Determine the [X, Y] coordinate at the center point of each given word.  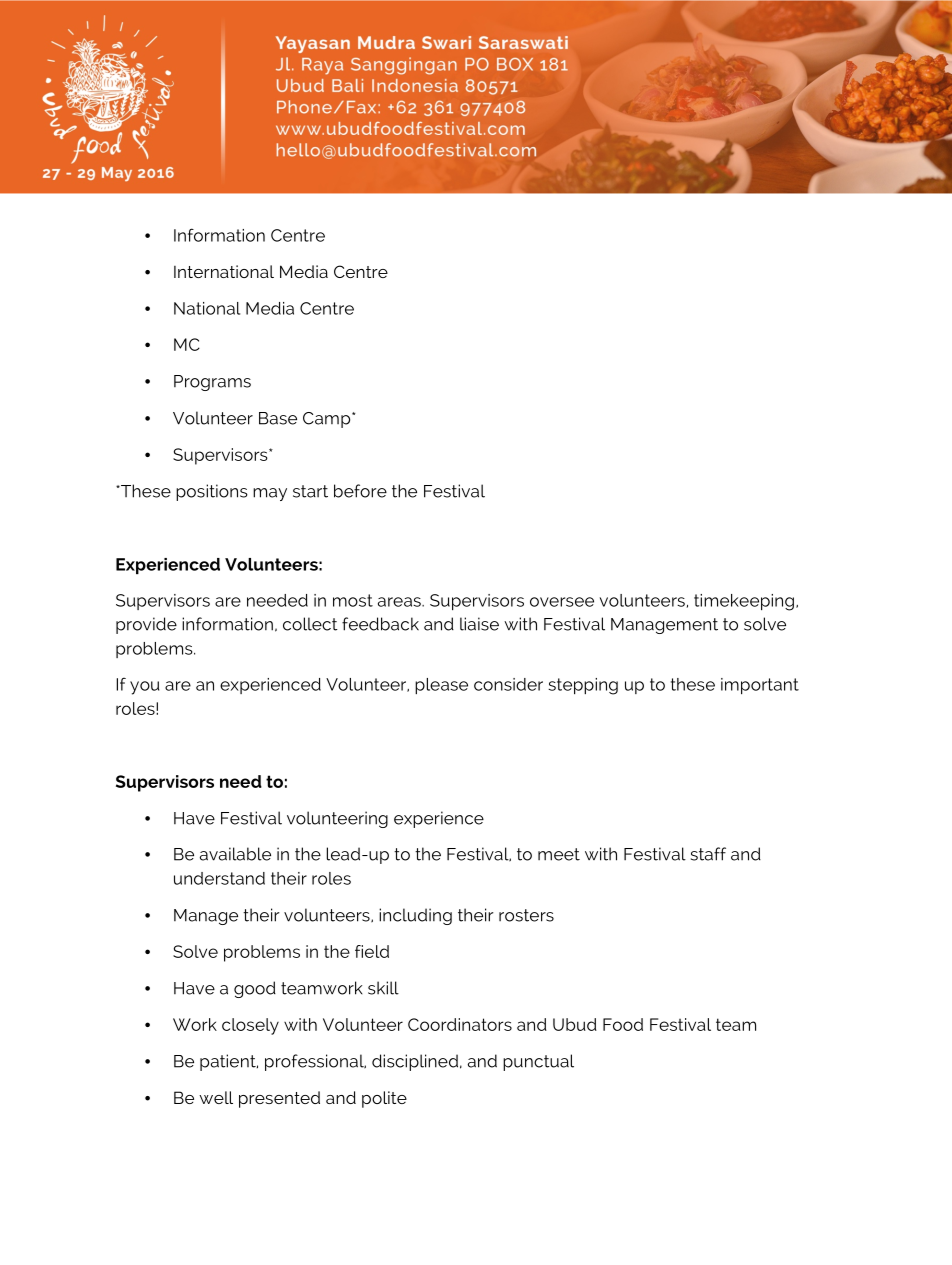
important [760, 686]
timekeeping [744, 602]
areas [400, 602]
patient [229, 1062]
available [235, 854]
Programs [212, 383]
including [415, 916]
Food [623, 1024]
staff [708, 854]
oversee [562, 602]
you [144, 688]
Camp [328, 420]
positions [212, 492]
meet [559, 854]
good [255, 989]
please [441, 686]
